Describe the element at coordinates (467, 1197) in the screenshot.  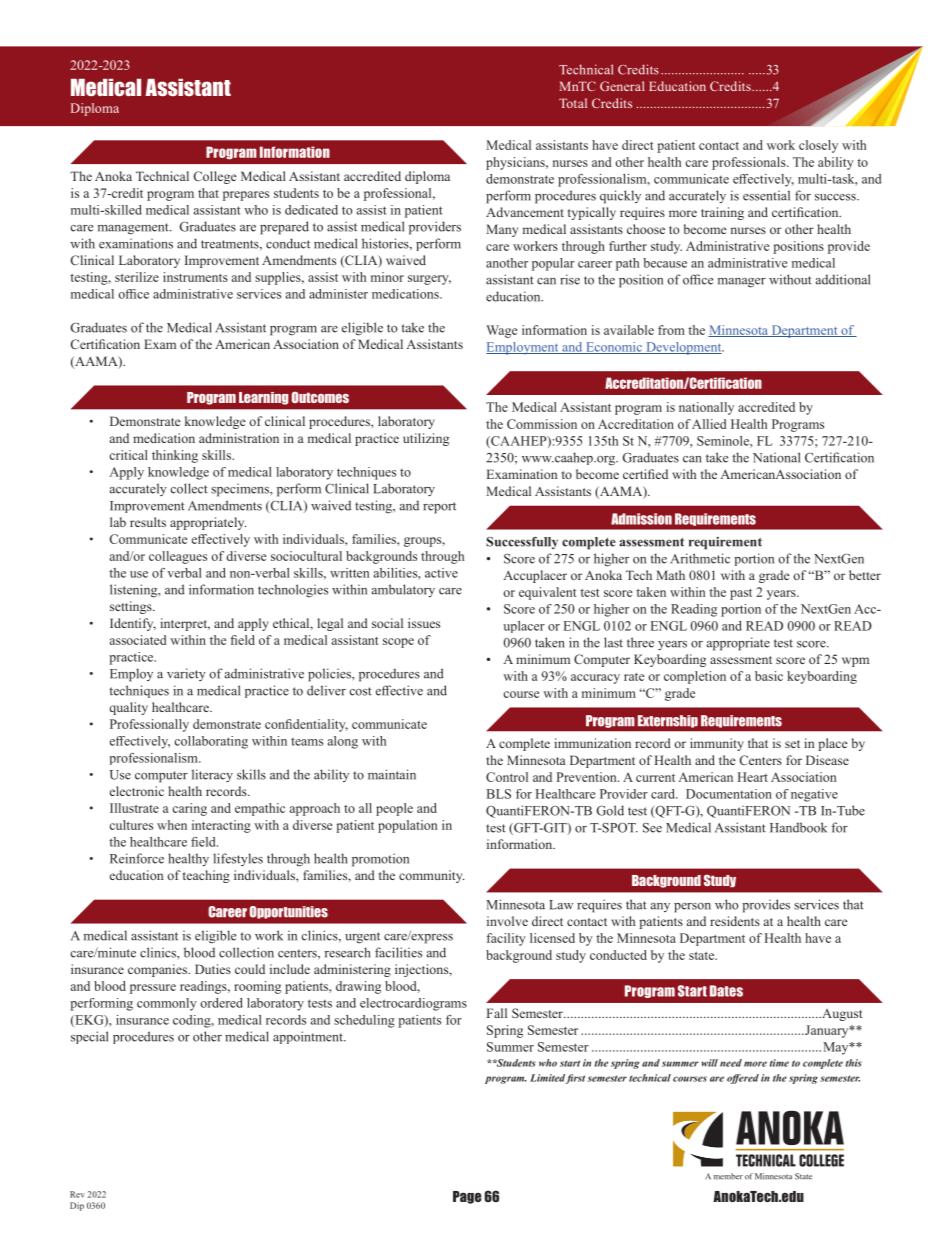
I see `Page` at that location.
